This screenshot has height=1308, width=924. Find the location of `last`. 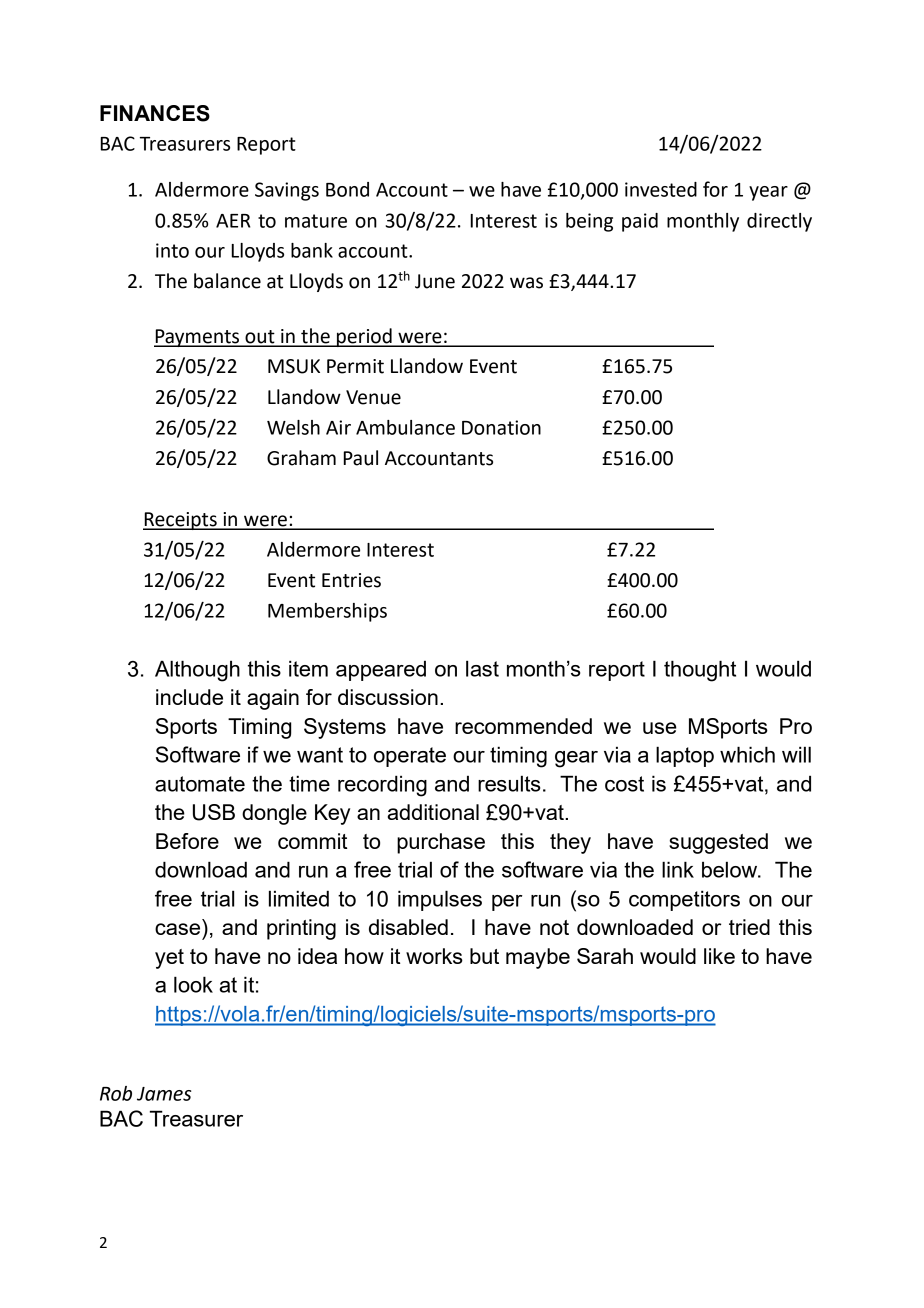

last is located at coordinates (482, 668).
